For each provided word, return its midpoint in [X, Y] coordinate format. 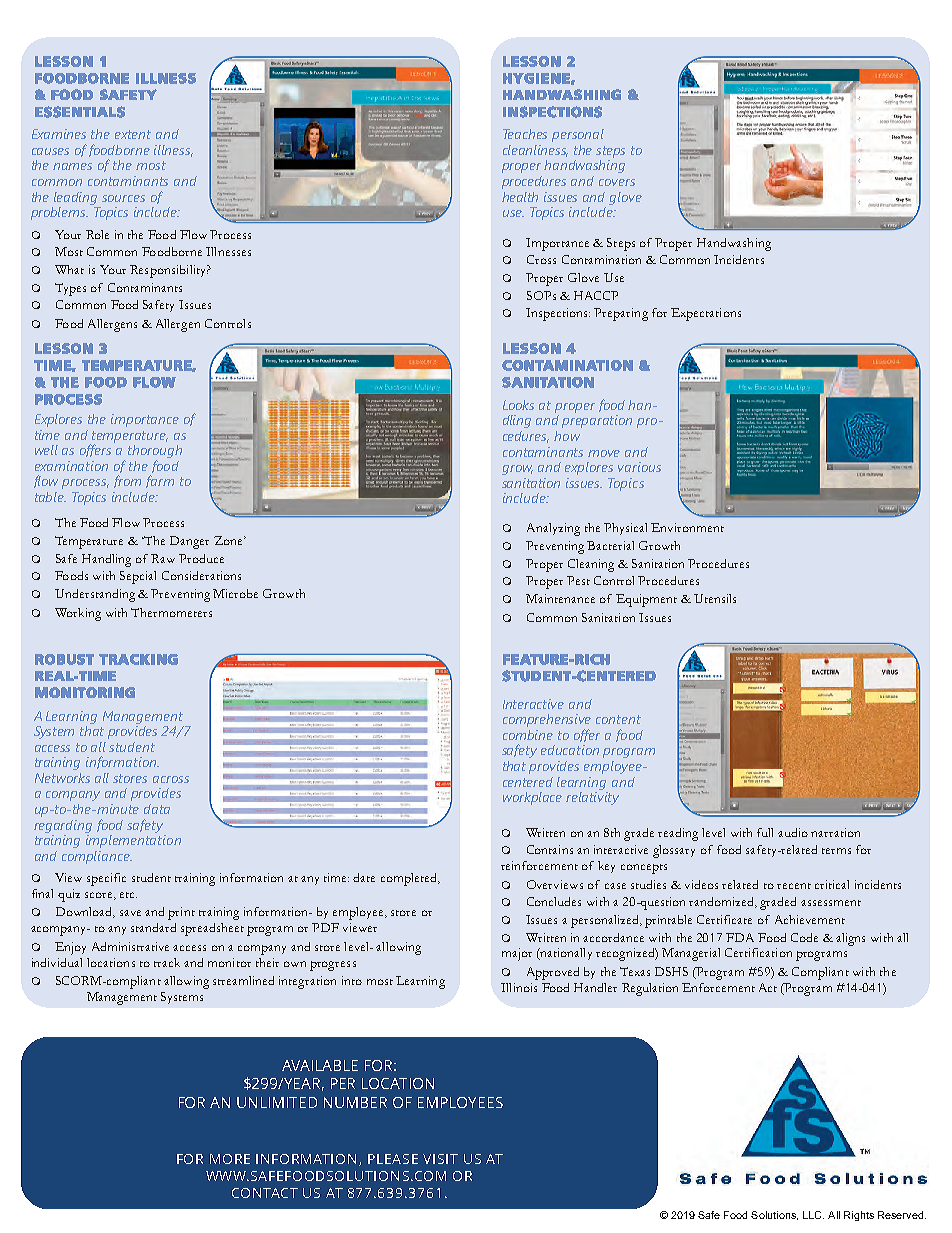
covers [617, 182]
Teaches [525, 134]
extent [133, 134]
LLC [813, 1215]
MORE [230, 1159]
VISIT [440, 1159]
